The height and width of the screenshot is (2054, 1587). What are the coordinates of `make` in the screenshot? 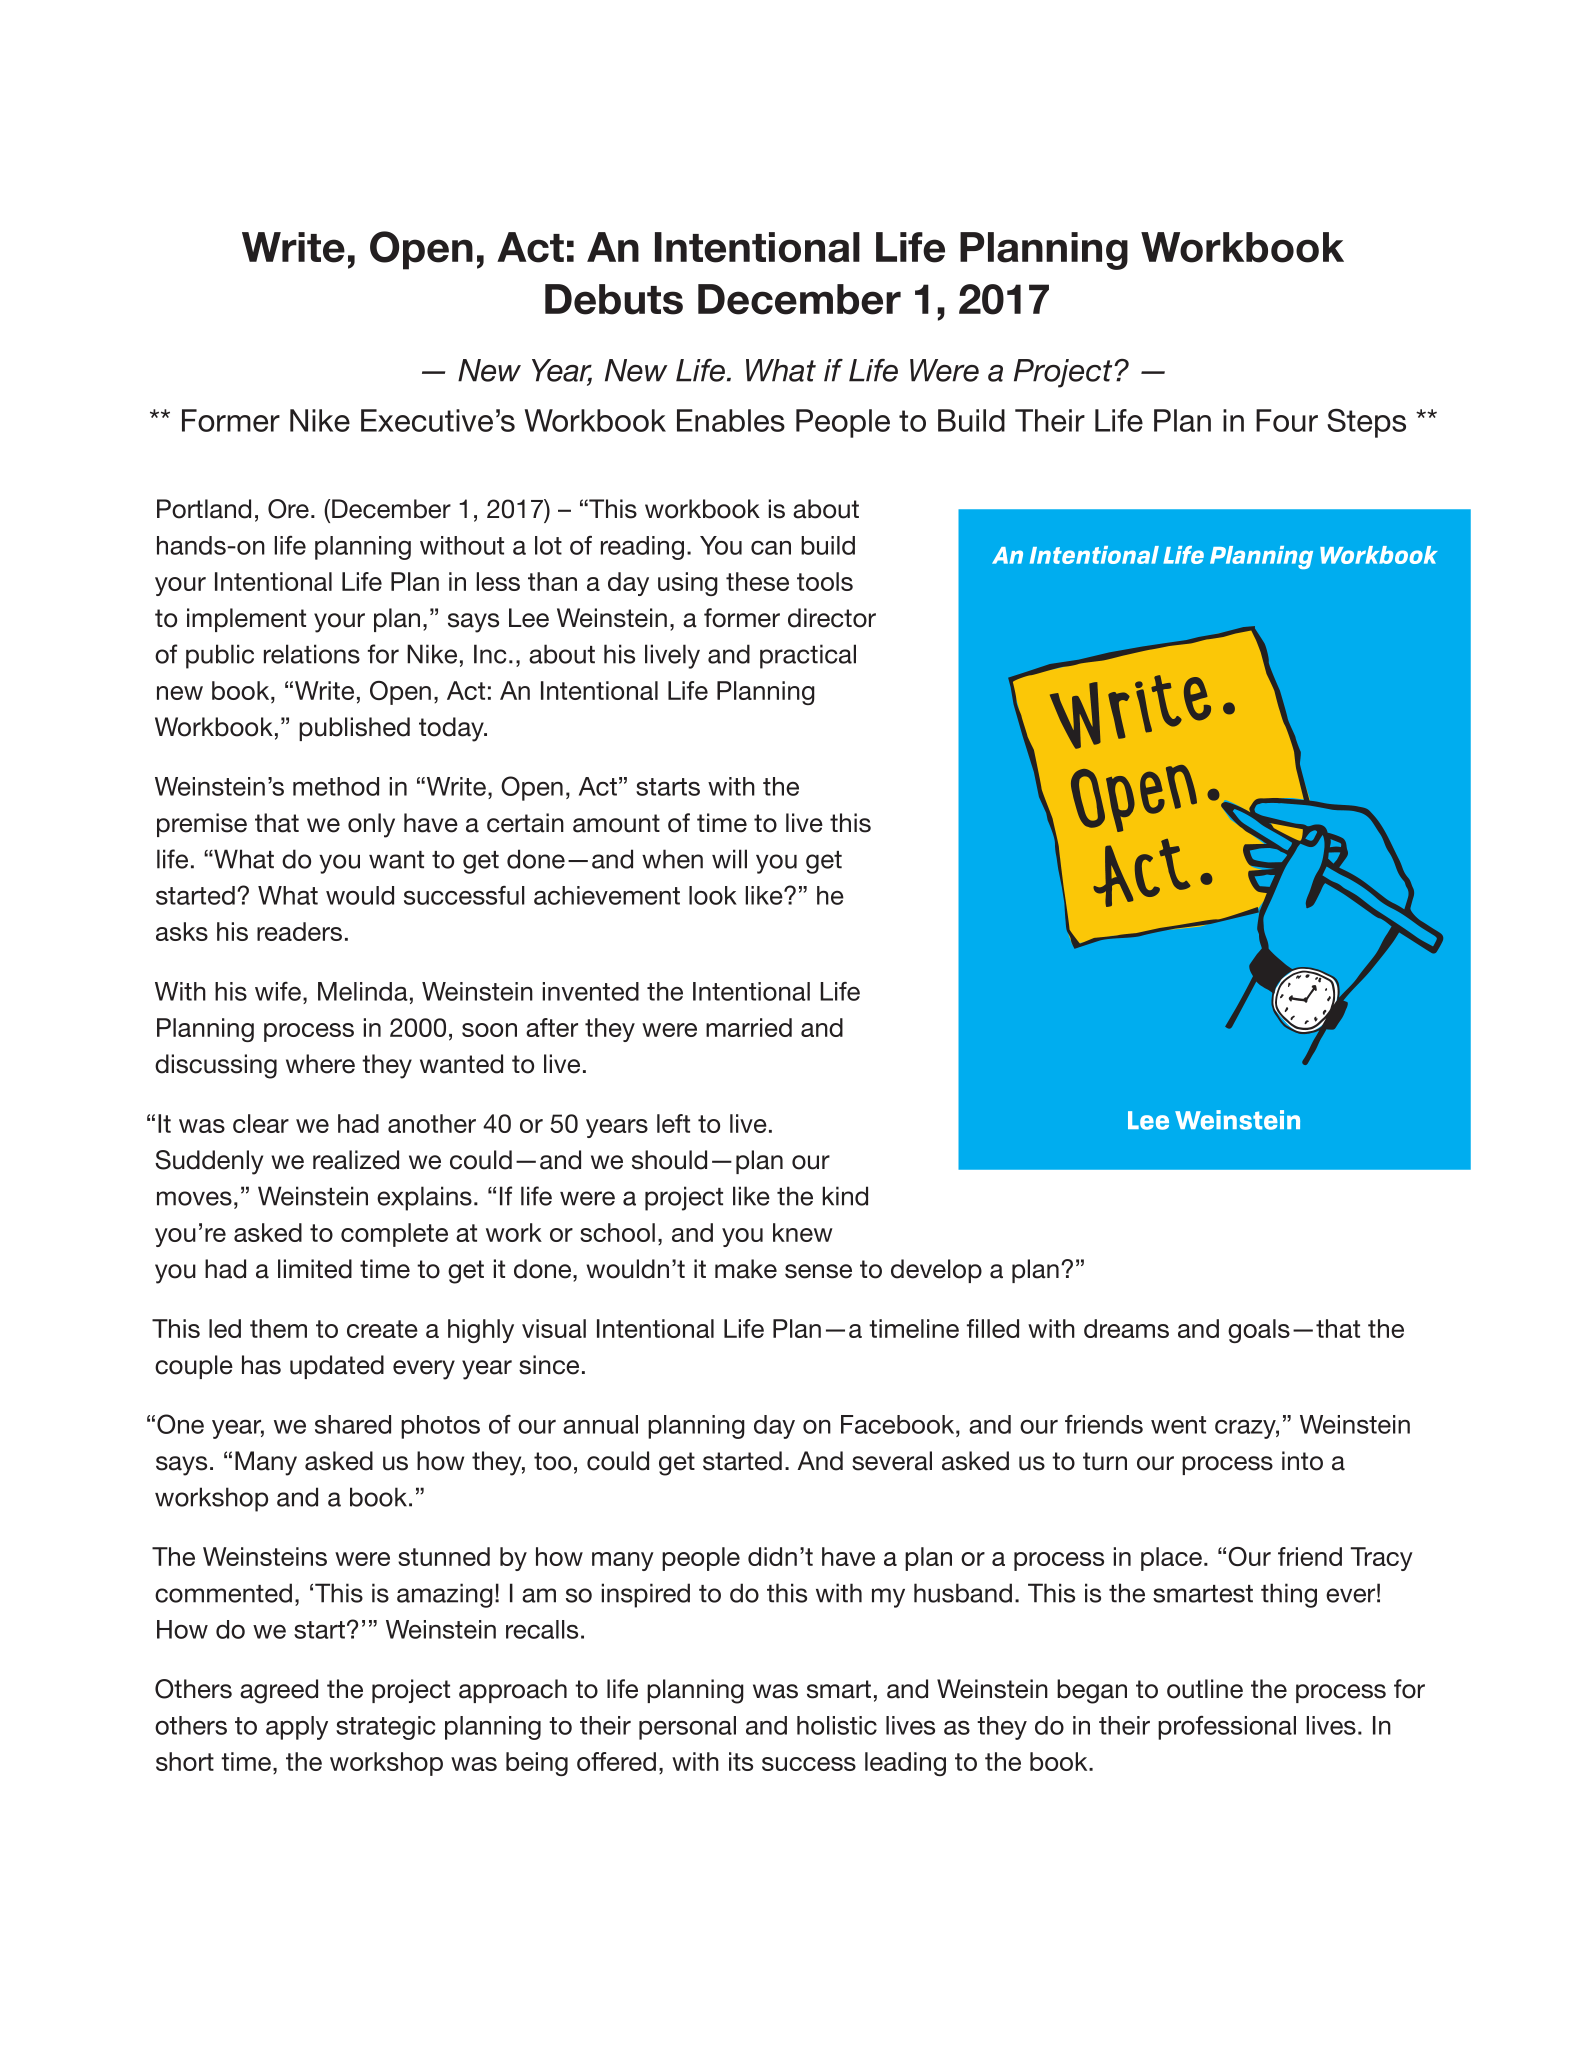 It's located at (746, 1269).
